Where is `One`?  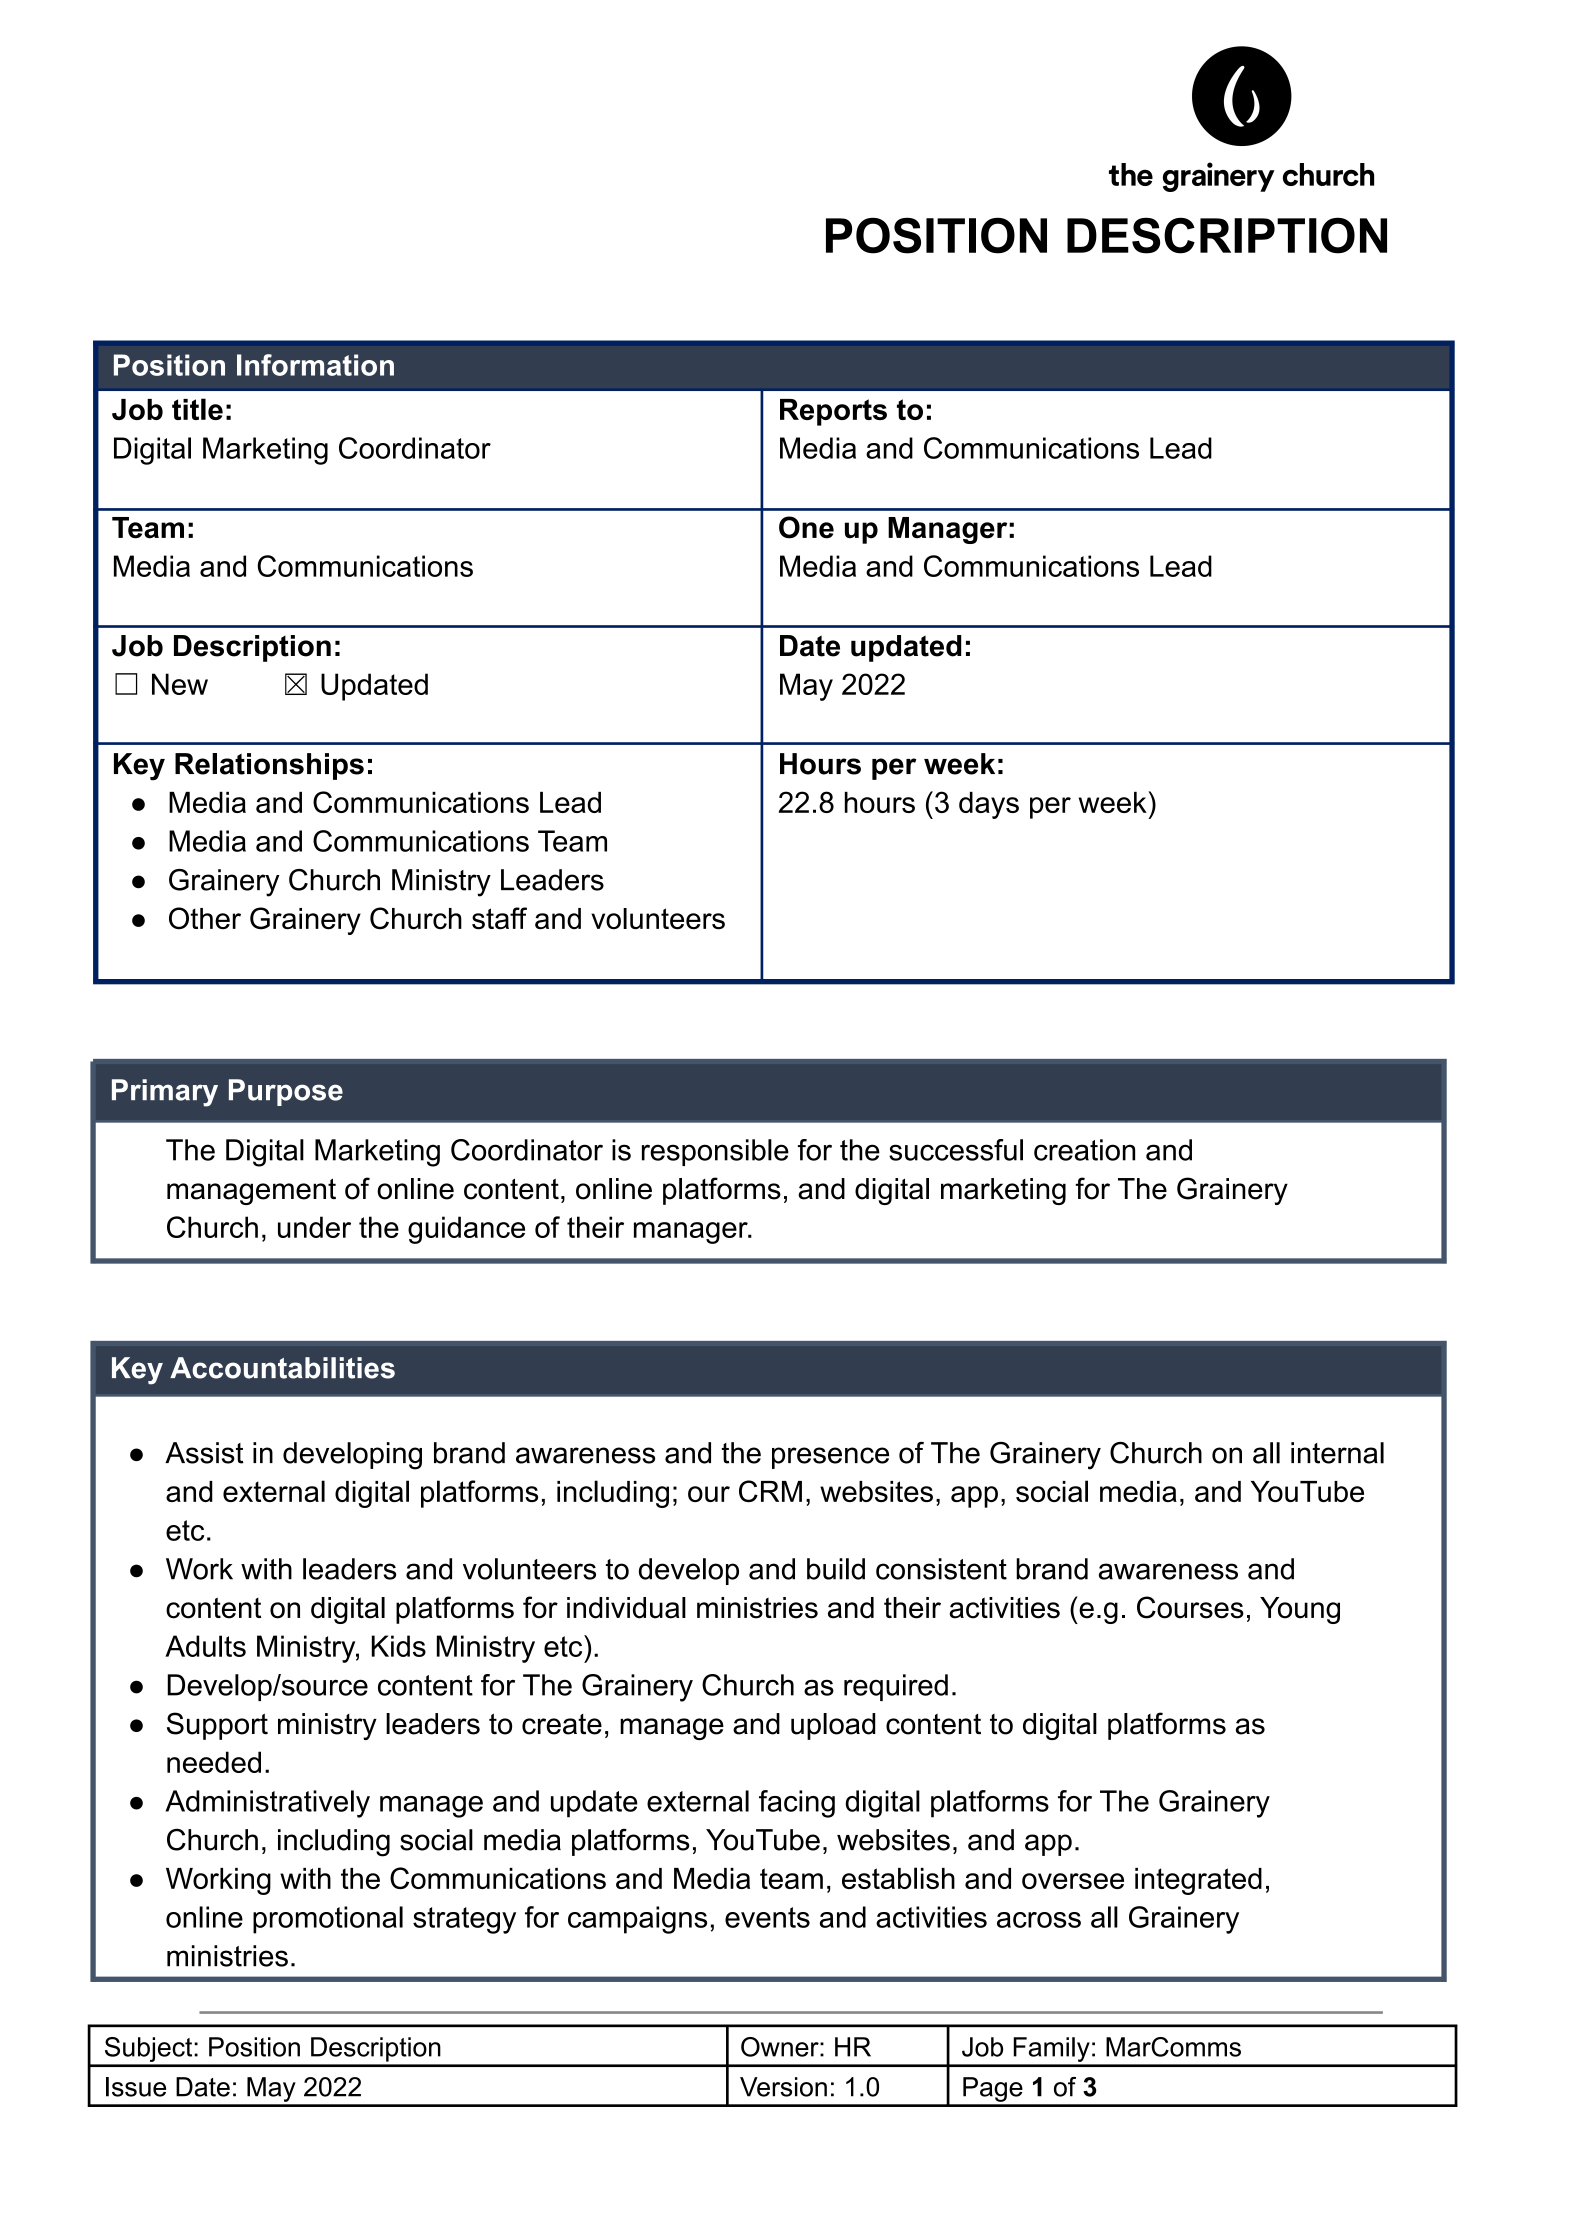
One is located at coordinates (806, 527).
